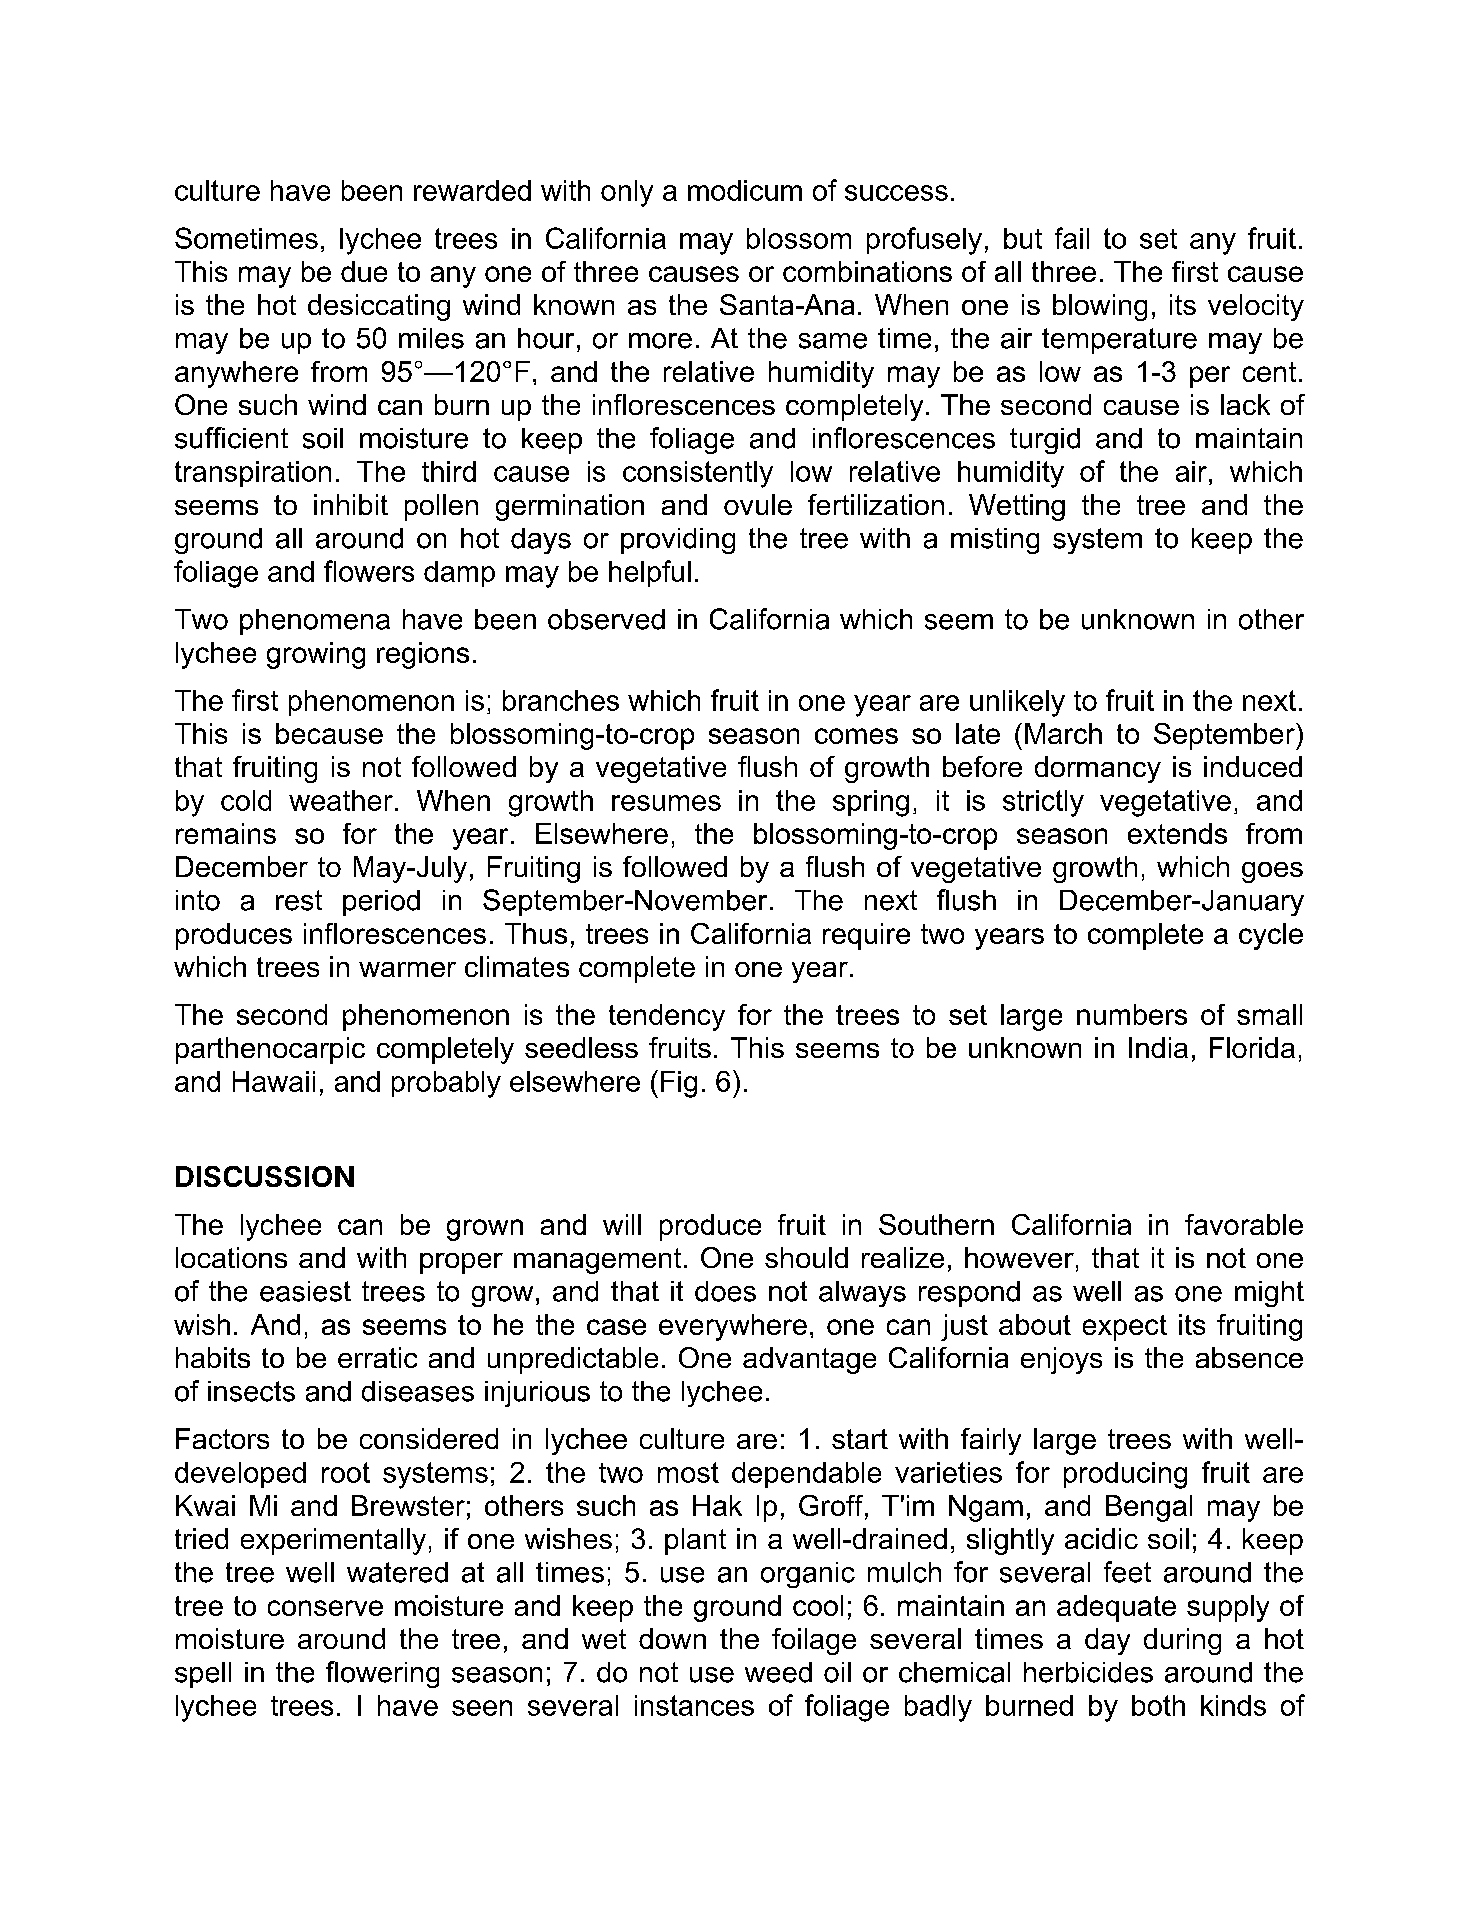 Image resolution: width=1478 pixels, height=1912 pixels. Describe the element at coordinates (745, 190) in the screenshot. I see `modicum` at that location.
